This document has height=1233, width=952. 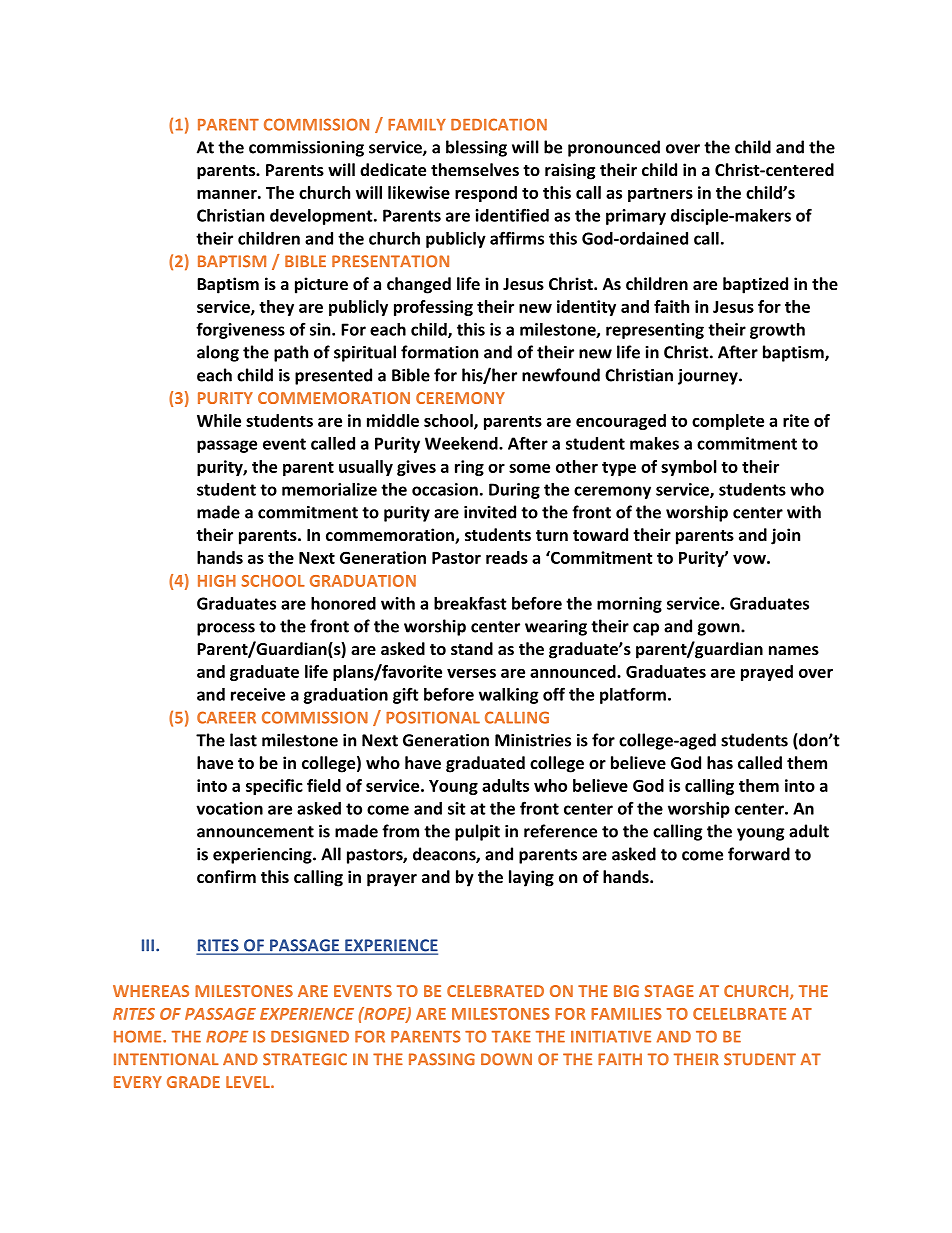 I want to click on partners, so click(x=660, y=195).
